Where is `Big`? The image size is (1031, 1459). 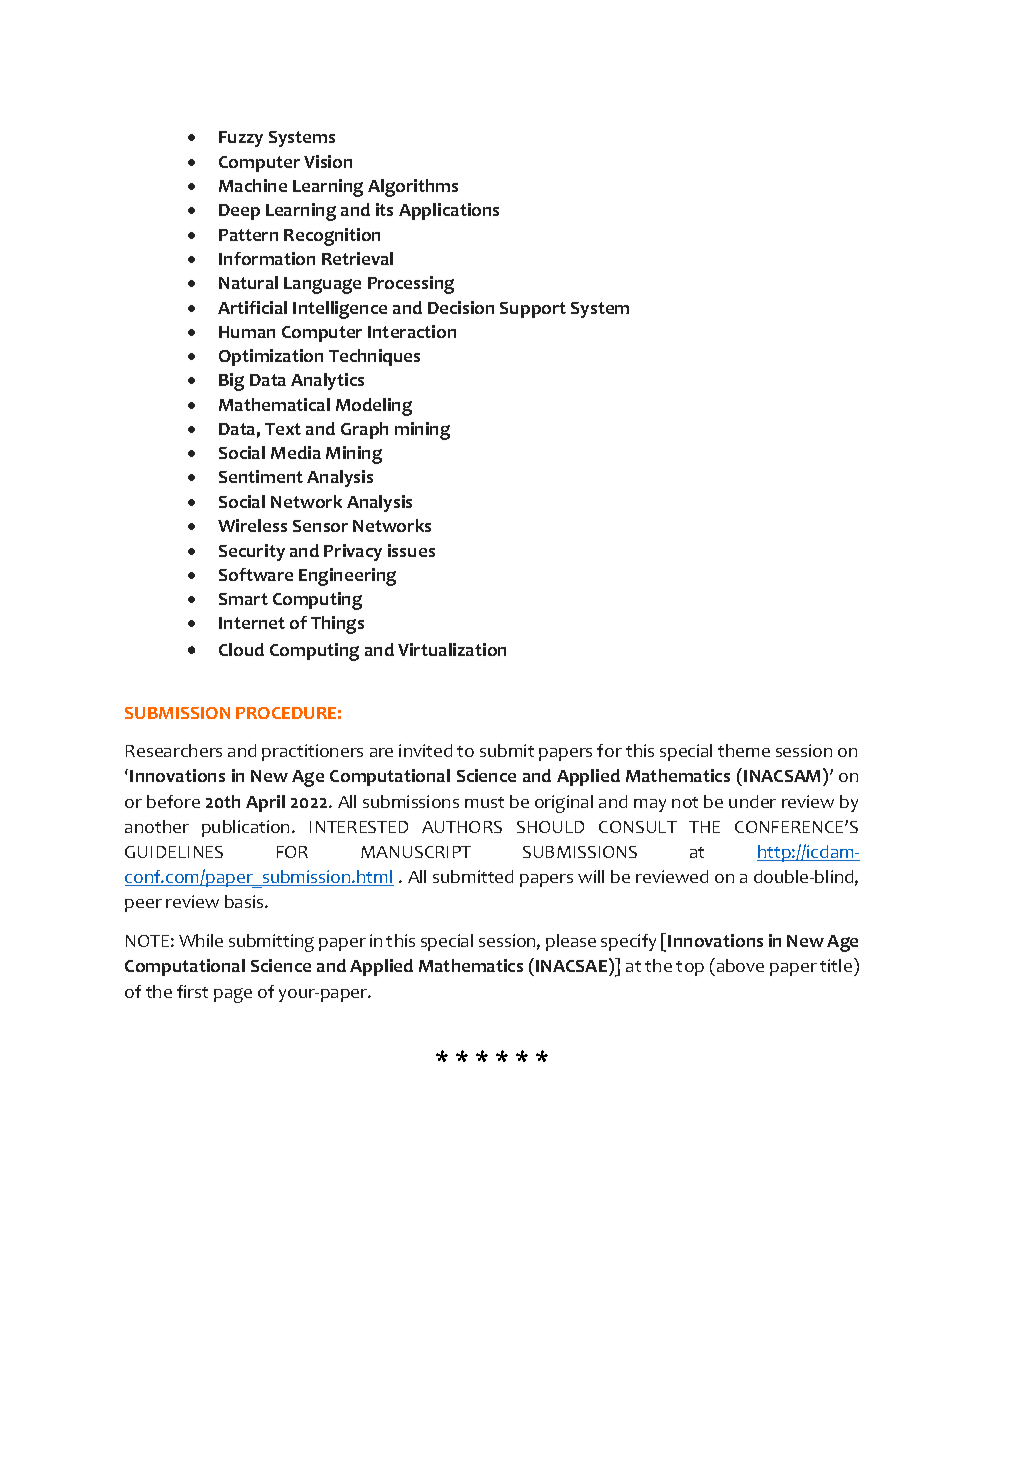 Big is located at coordinates (231, 382).
